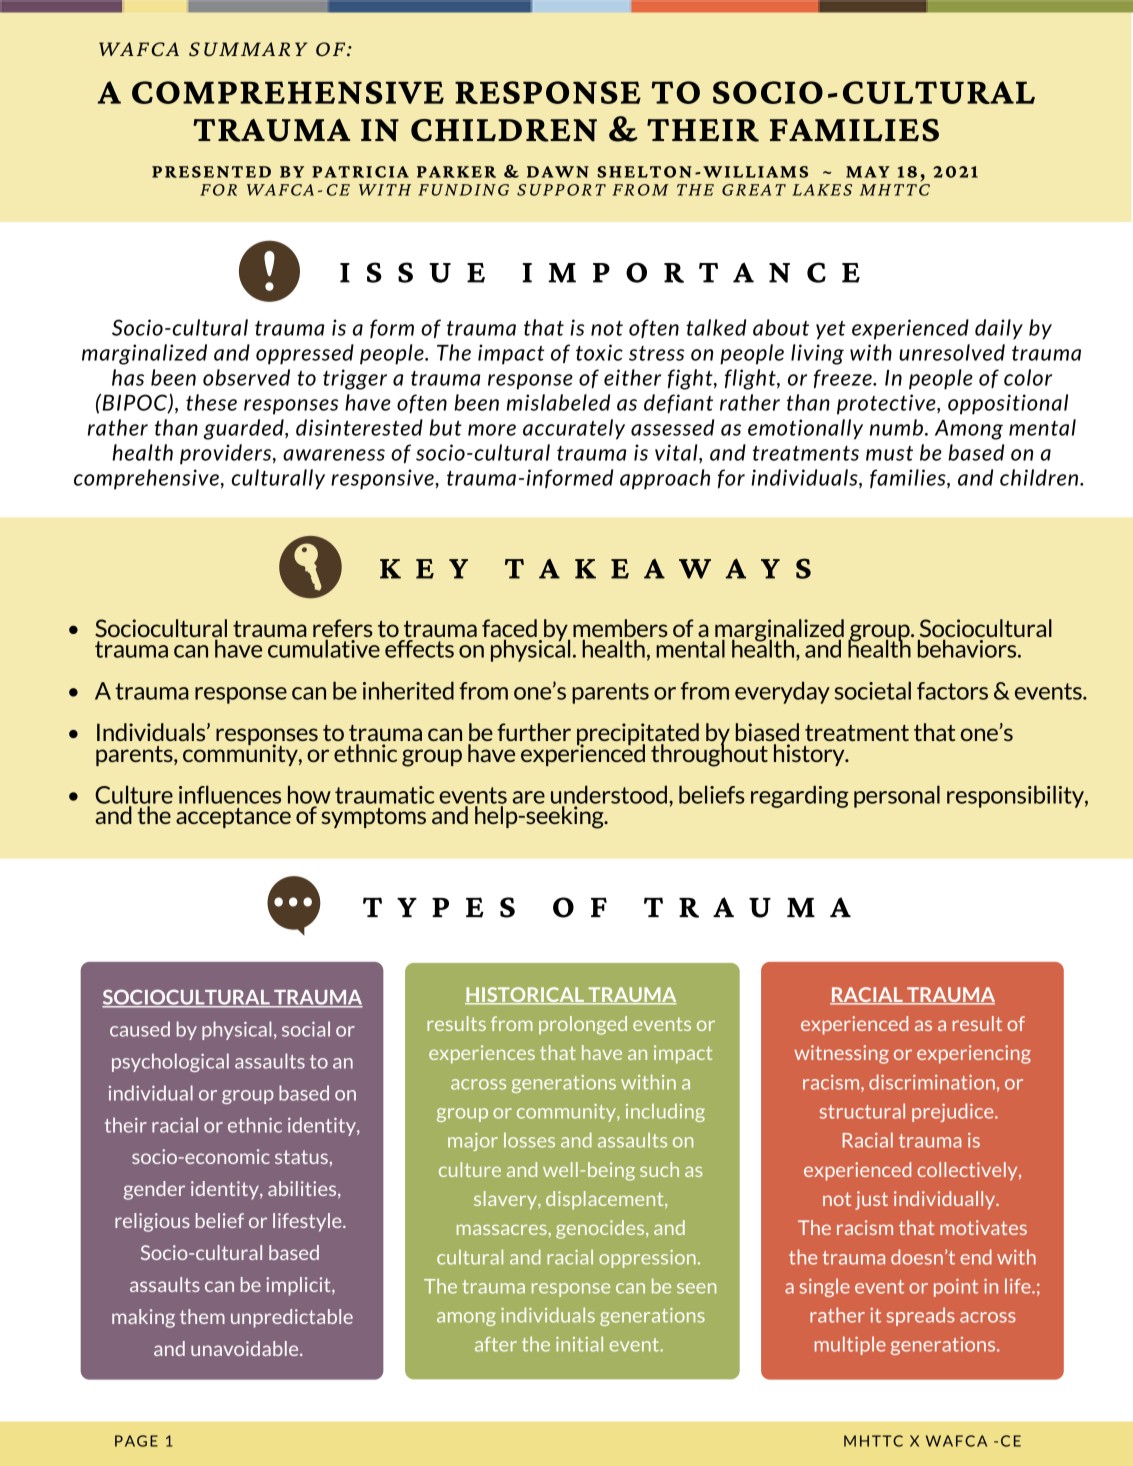  Describe the element at coordinates (248, 49) in the page. I see `SUMMARY` at that location.
